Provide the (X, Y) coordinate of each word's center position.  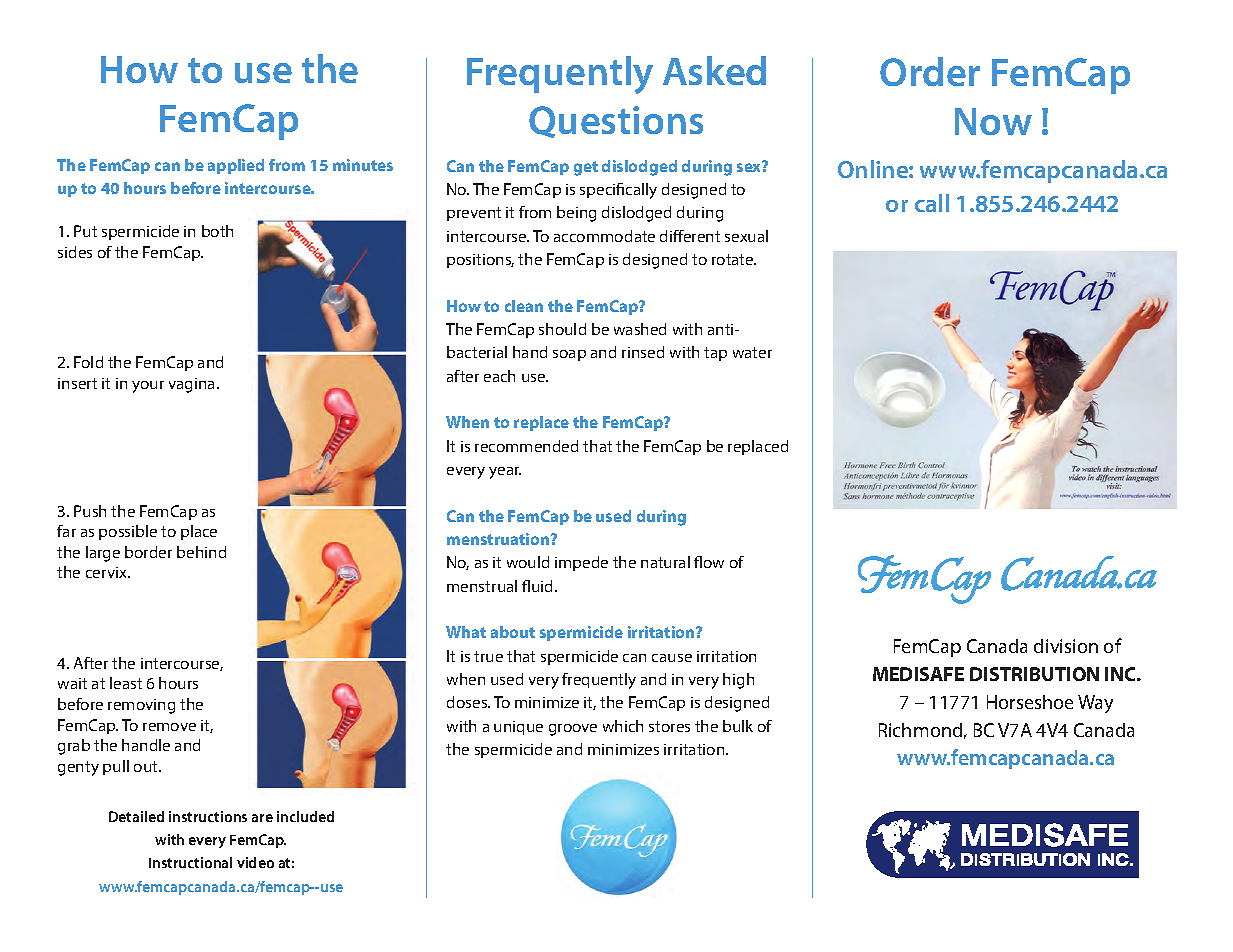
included (305, 816)
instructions (208, 816)
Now (993, 121)
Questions (616, 122)
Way (1095, 704)
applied (236, 166)
